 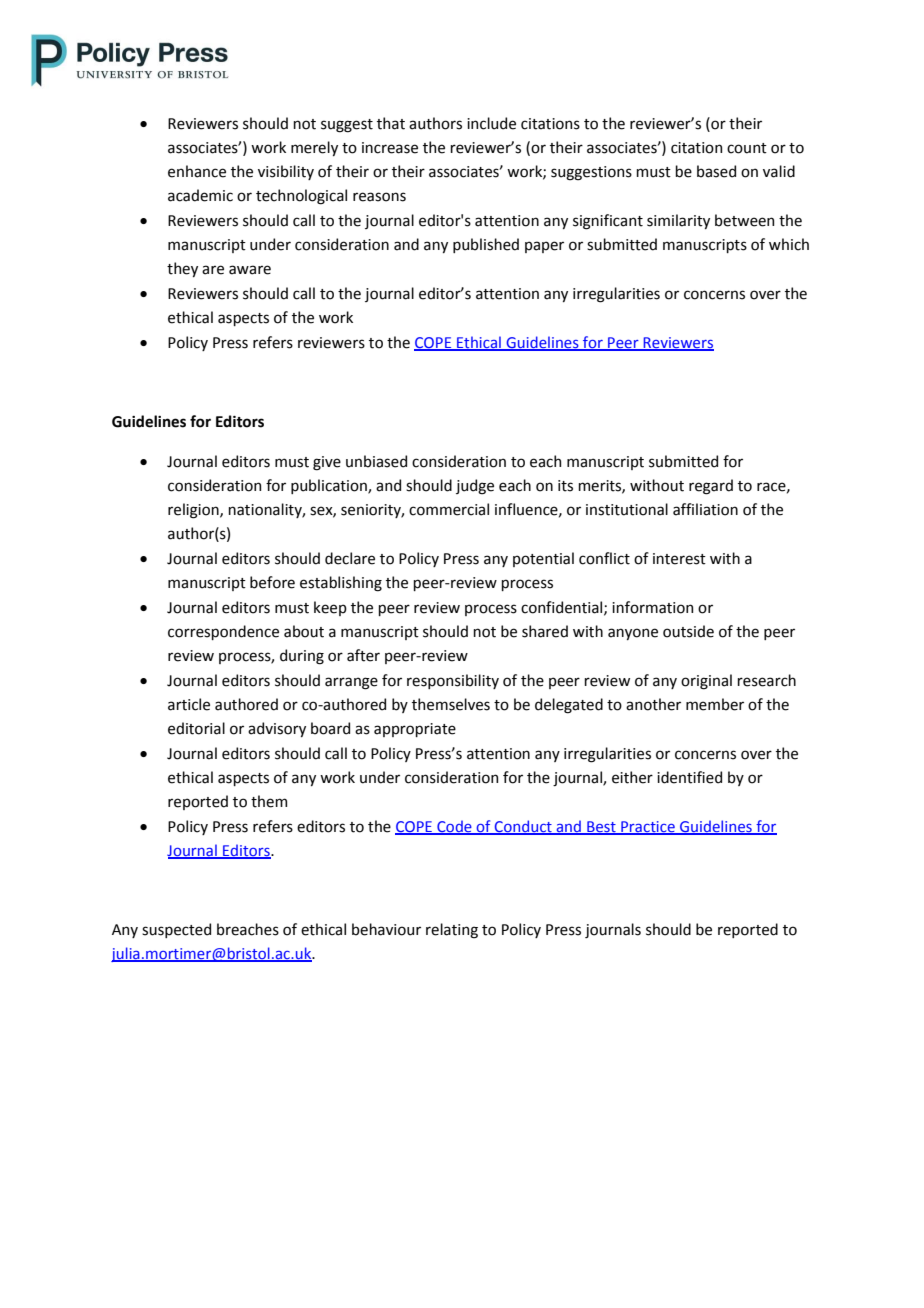 What do you see at coordinates (711, 487) in the screenshot?
I see `regard` at bounding box center [711, 487].
